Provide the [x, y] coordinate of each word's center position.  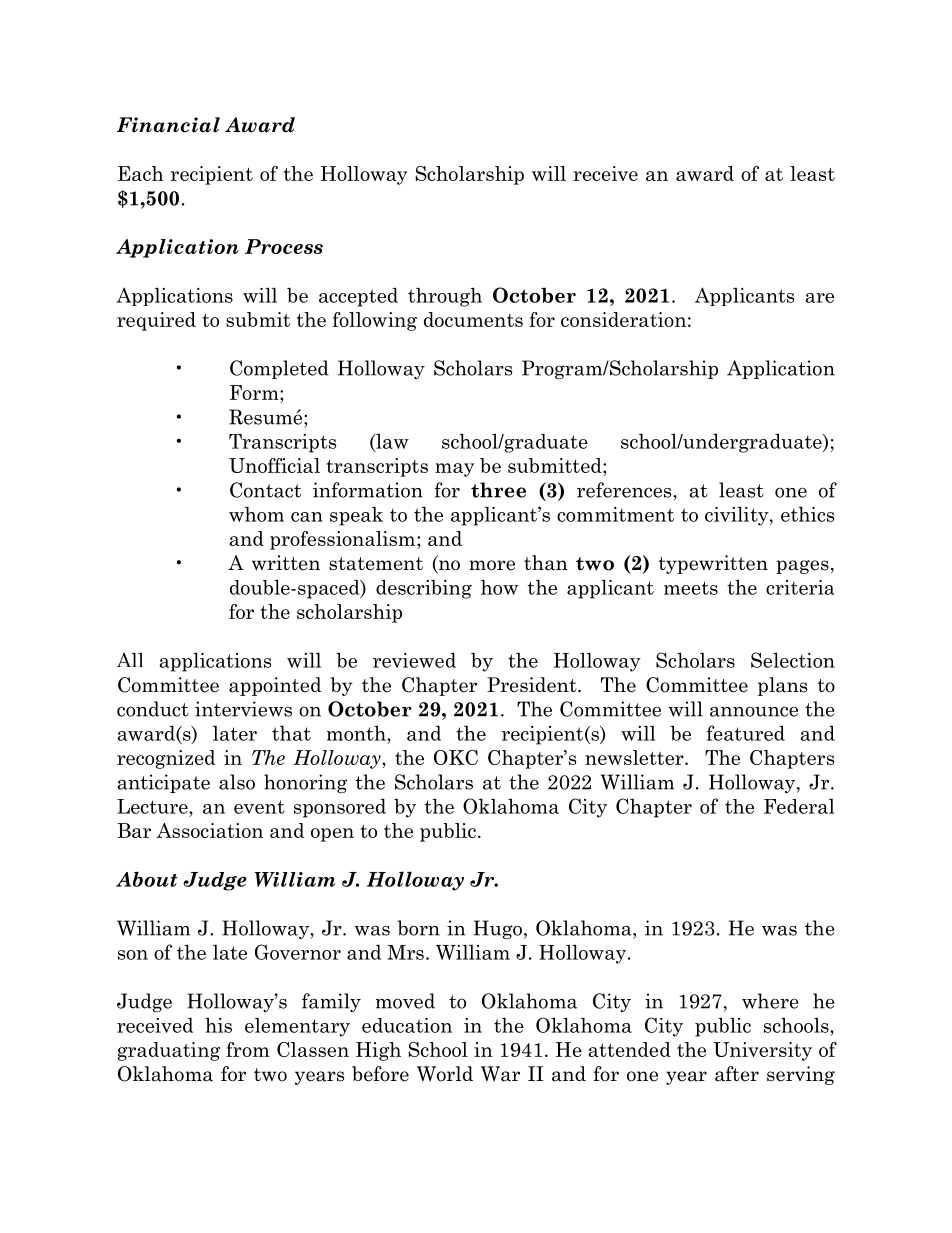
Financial [168, 125]
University [762, 1051]
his [218, 1025]
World [445, 1074]
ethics [807, 514]
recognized [166, 759]
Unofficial [274, 465]
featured [746, 733]
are [819, 298]
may [454, 470]
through [445, 297]
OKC [456, 757]
